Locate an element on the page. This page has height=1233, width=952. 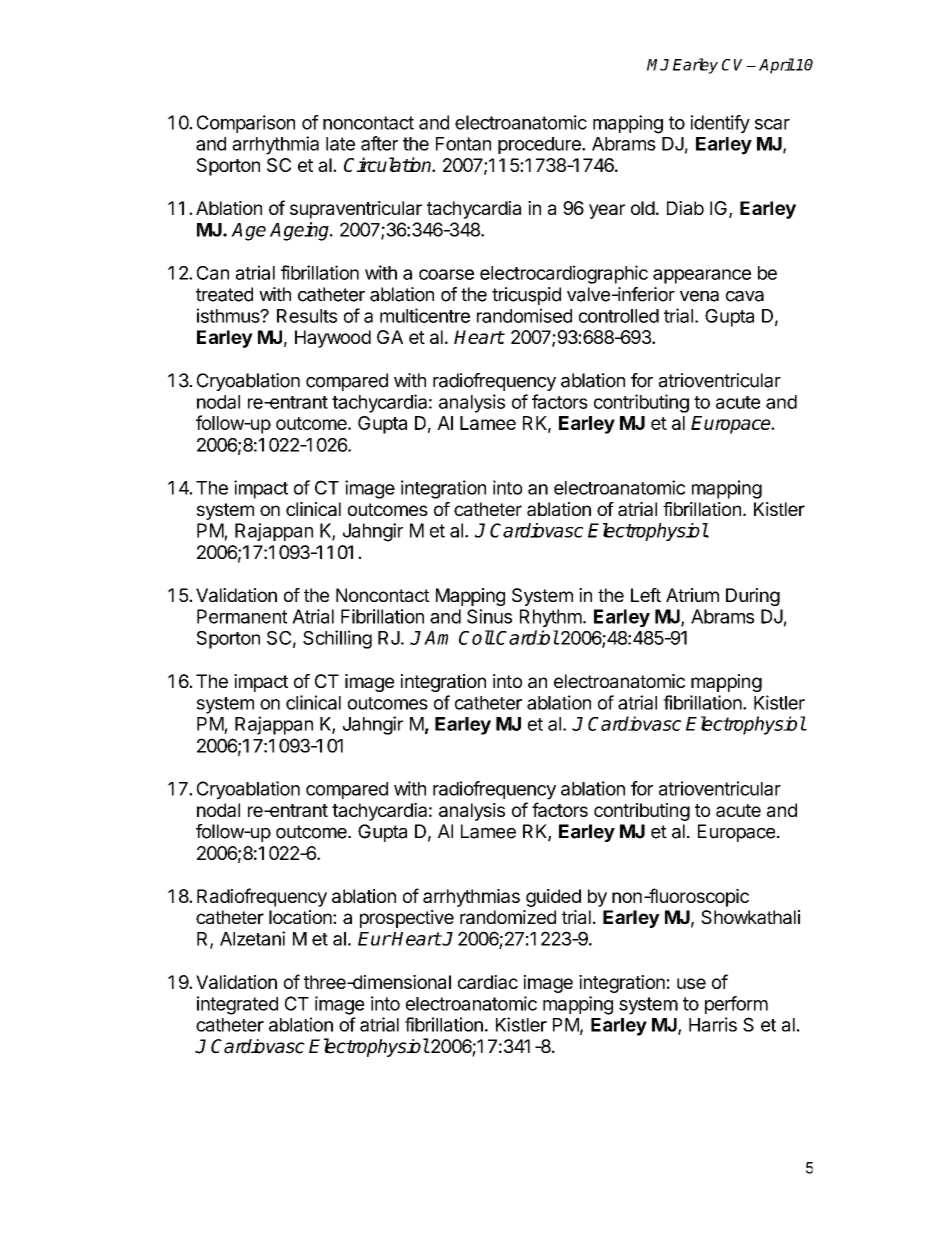
Schilling is located at coordinates (337, 639).
